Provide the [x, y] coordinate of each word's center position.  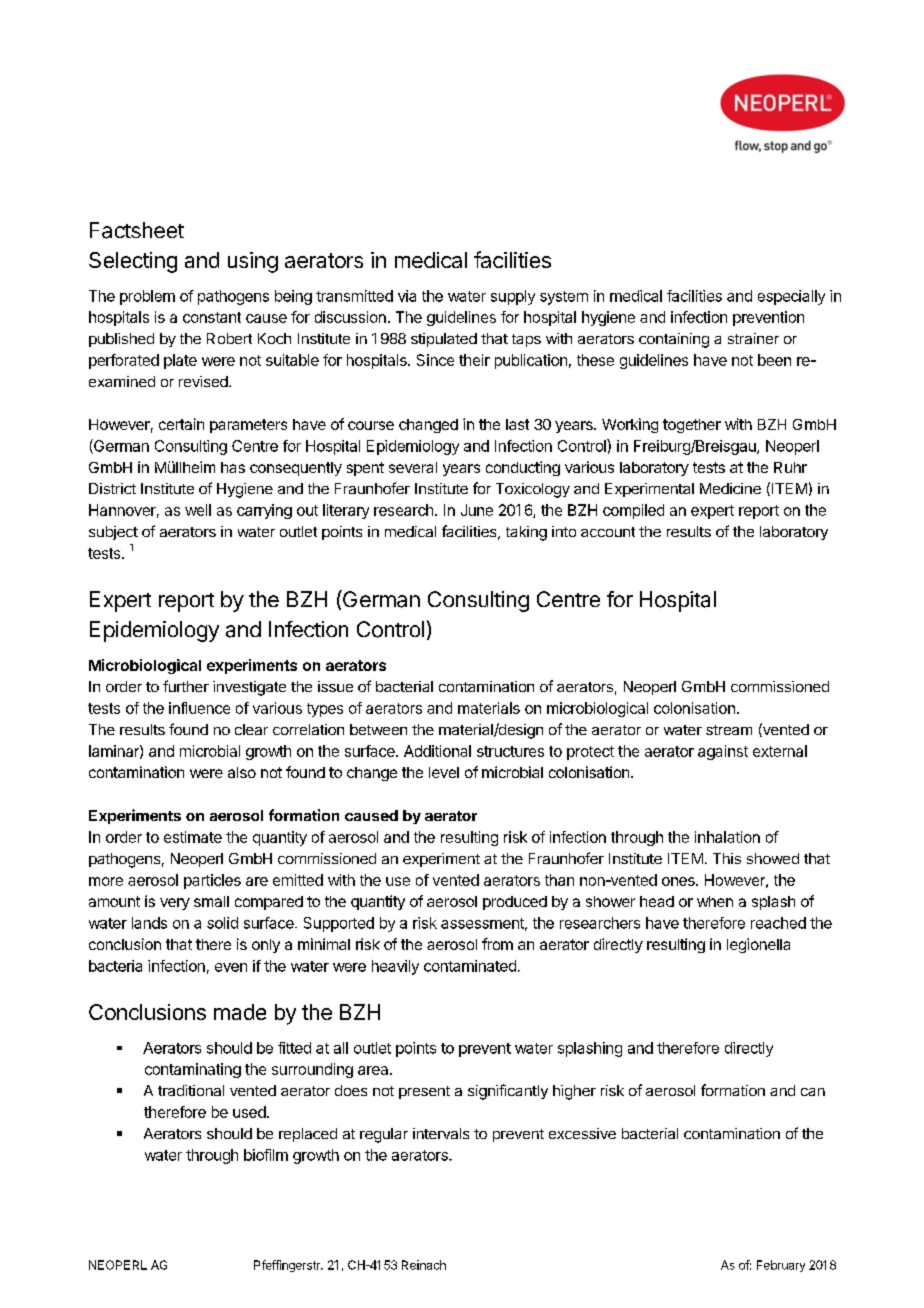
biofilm [266, 1155]
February [781, 1266]
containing [674, 340]
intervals [441, 1133]
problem [147, 297]
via [407, 296]
